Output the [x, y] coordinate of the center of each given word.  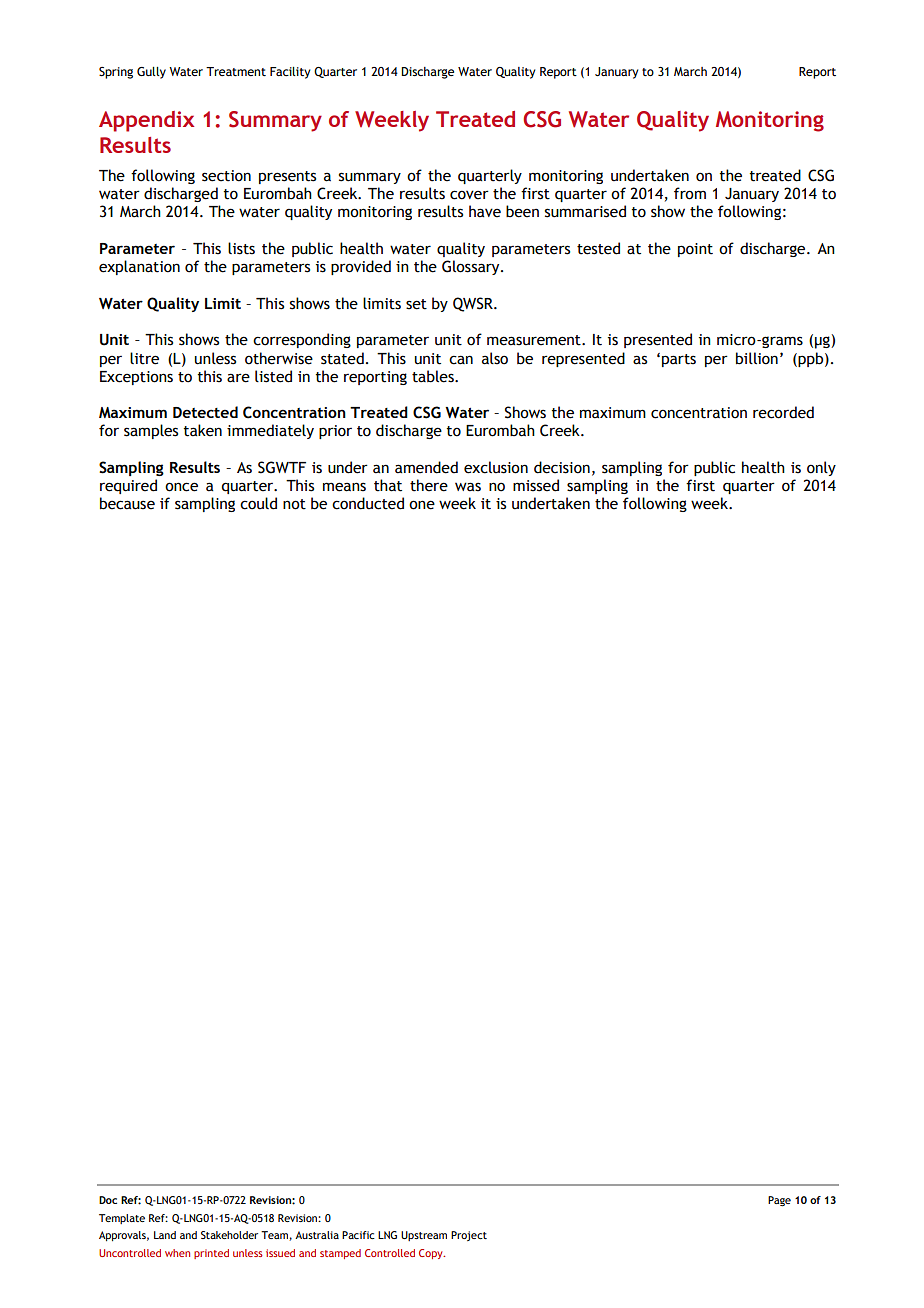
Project [469, 1236]
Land [165, 1235]
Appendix [146, 121]
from [690, 193]
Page [779, 1201]
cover [469, 195]
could [258, 503]
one [422, 505]
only [821, 468]
